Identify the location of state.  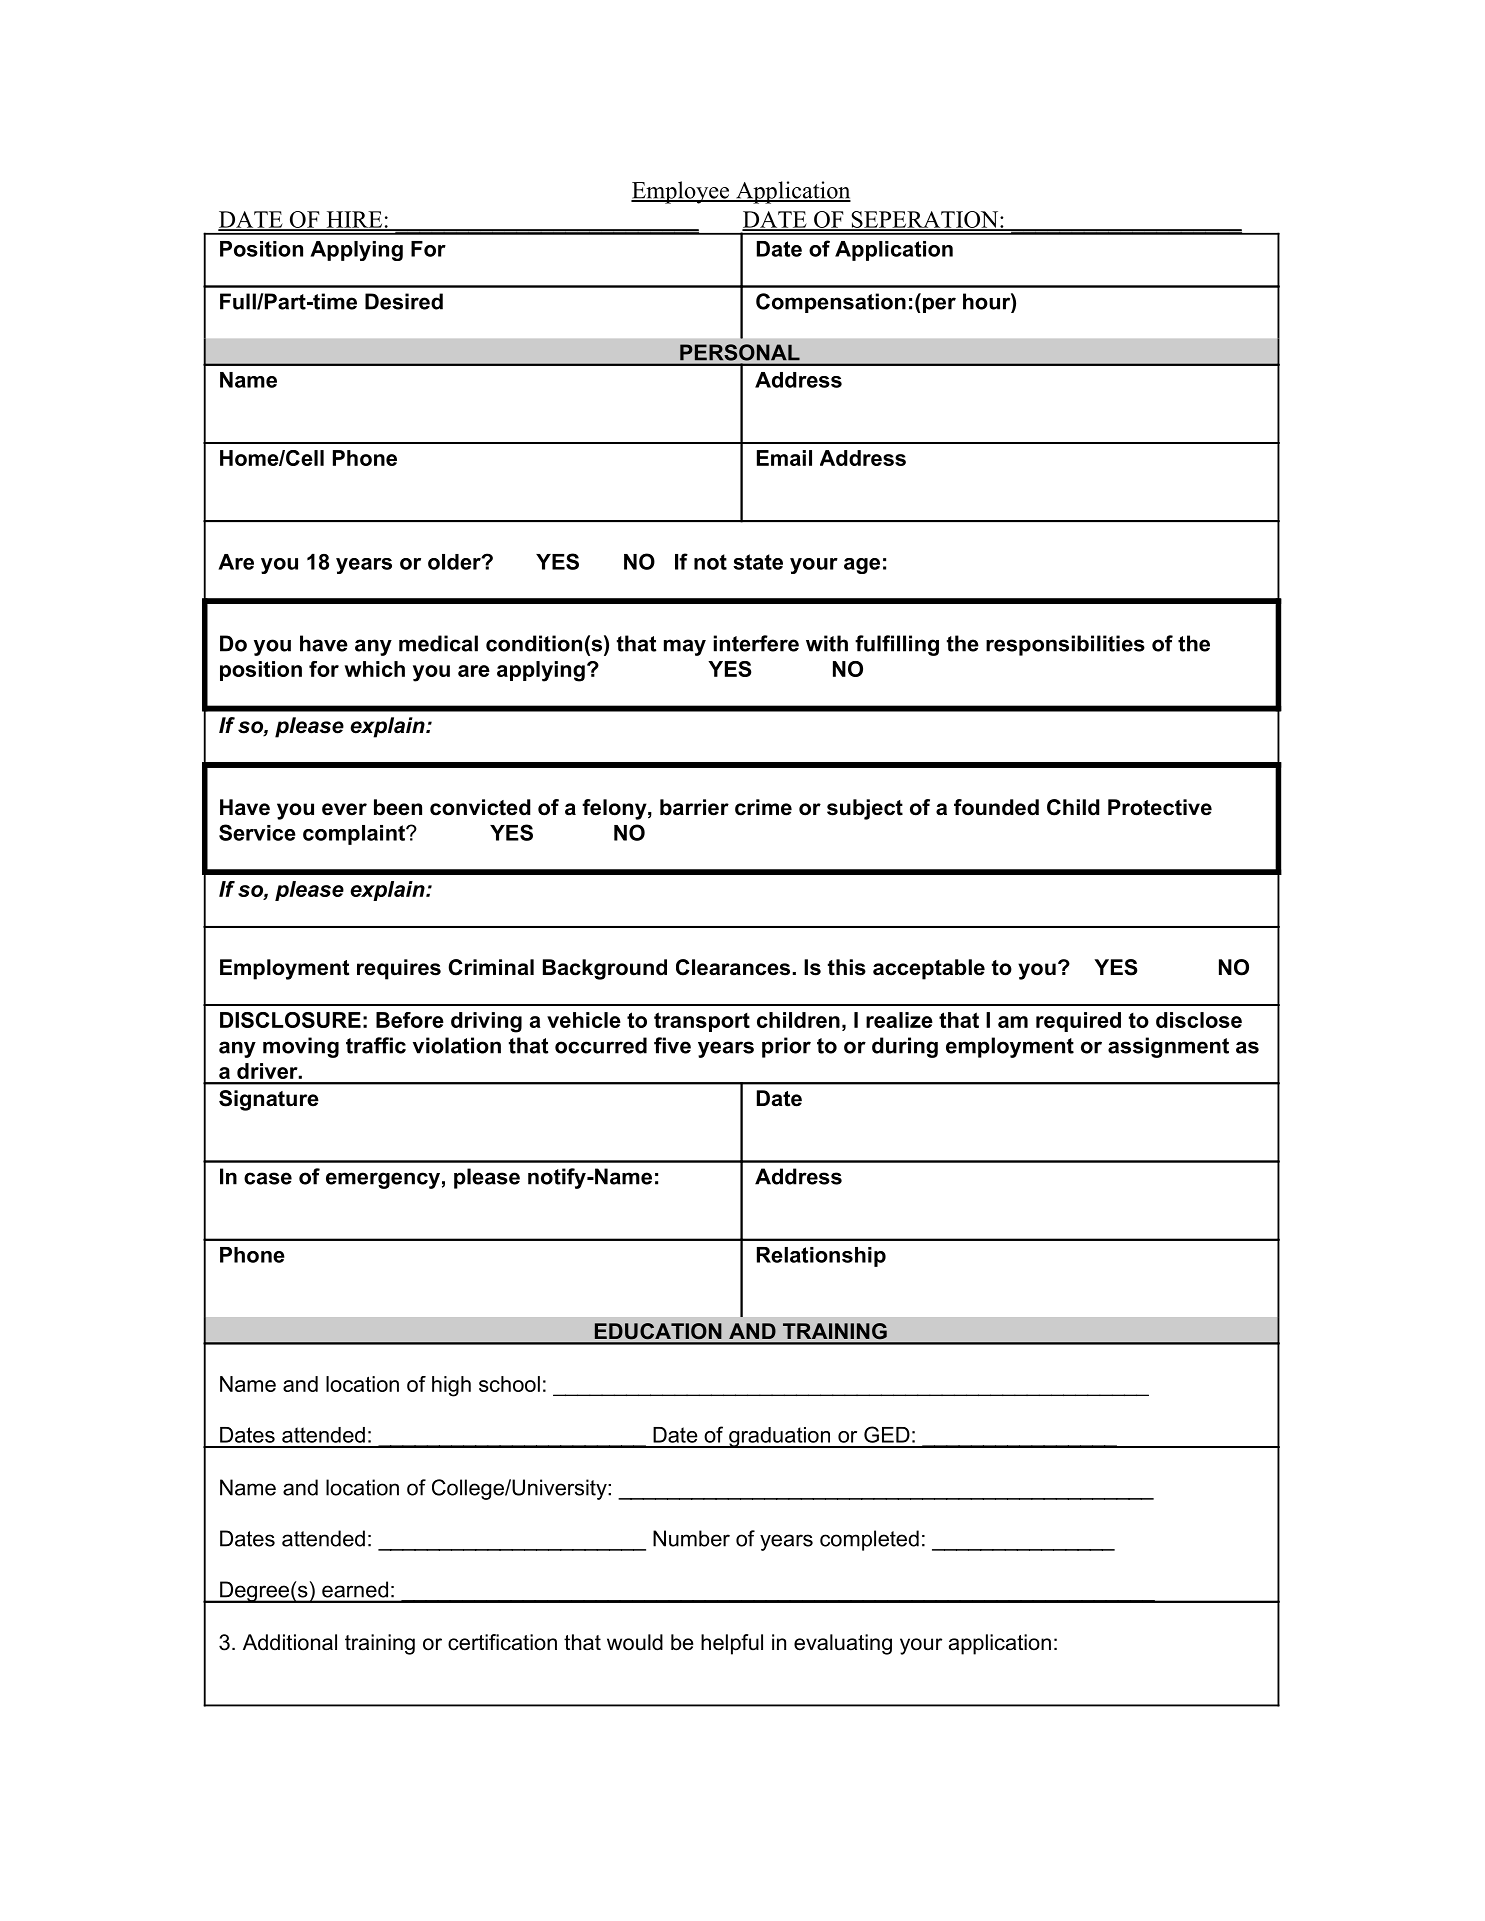
(758, 562).
